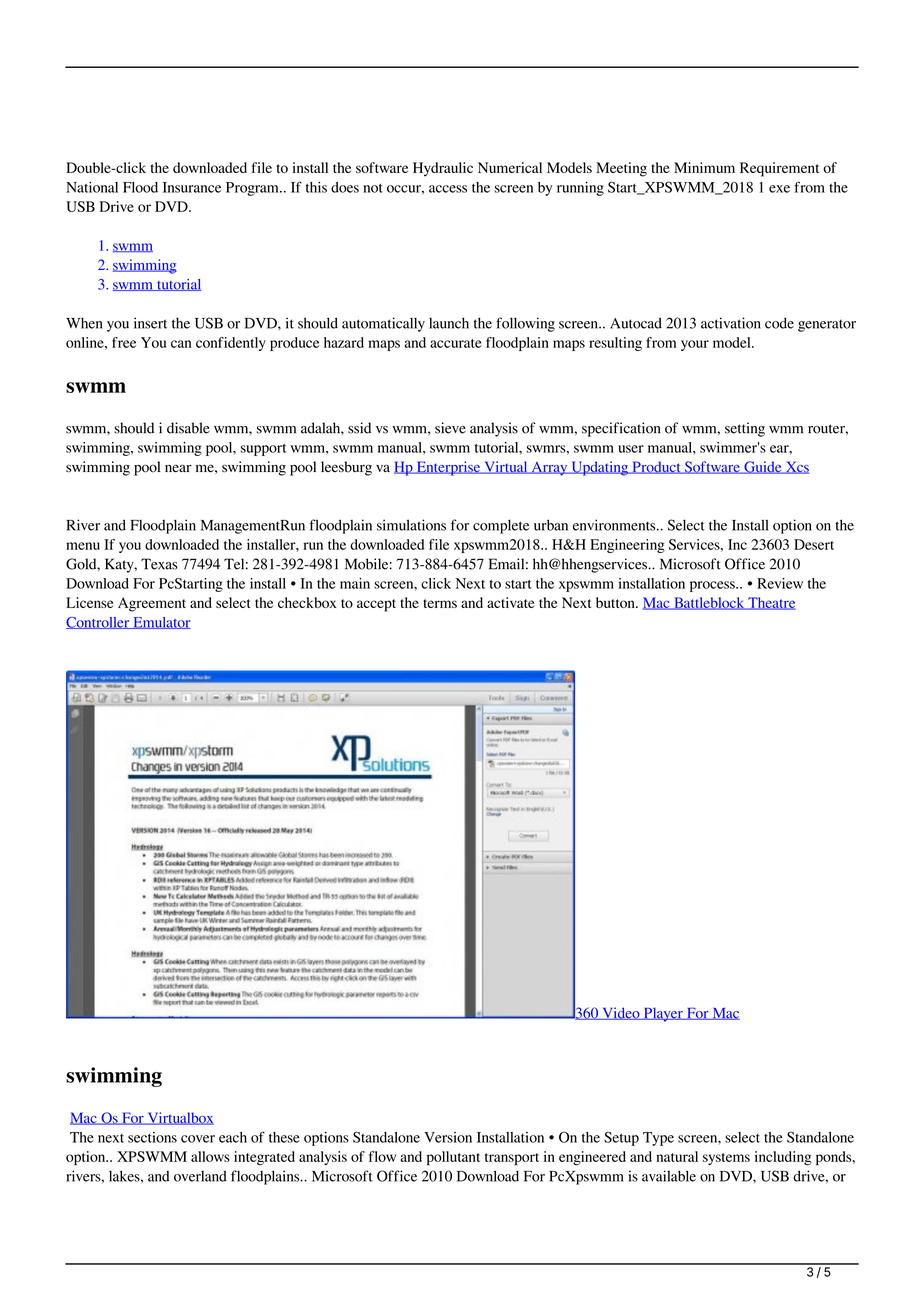 This image has width=924, height=1308. What do you see at coordinates (663, 1014) in the image?
I see `Player` at bounding box center [663, 1014].
